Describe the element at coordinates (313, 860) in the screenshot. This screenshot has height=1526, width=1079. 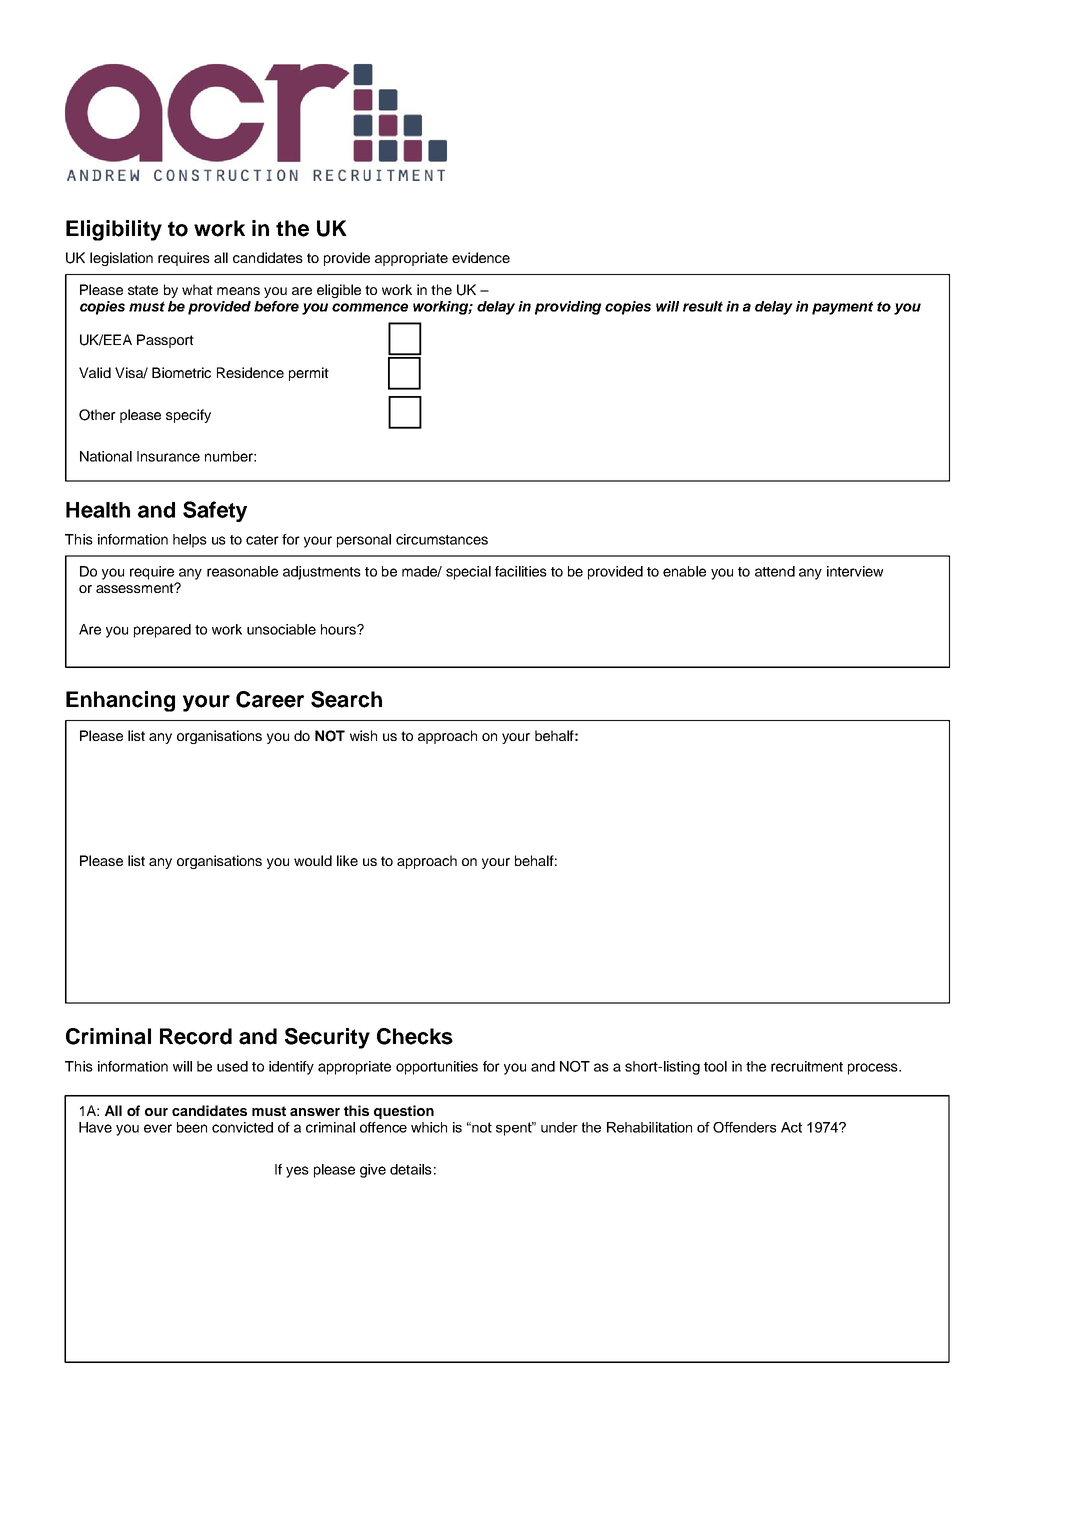
I see `would` at that location.
